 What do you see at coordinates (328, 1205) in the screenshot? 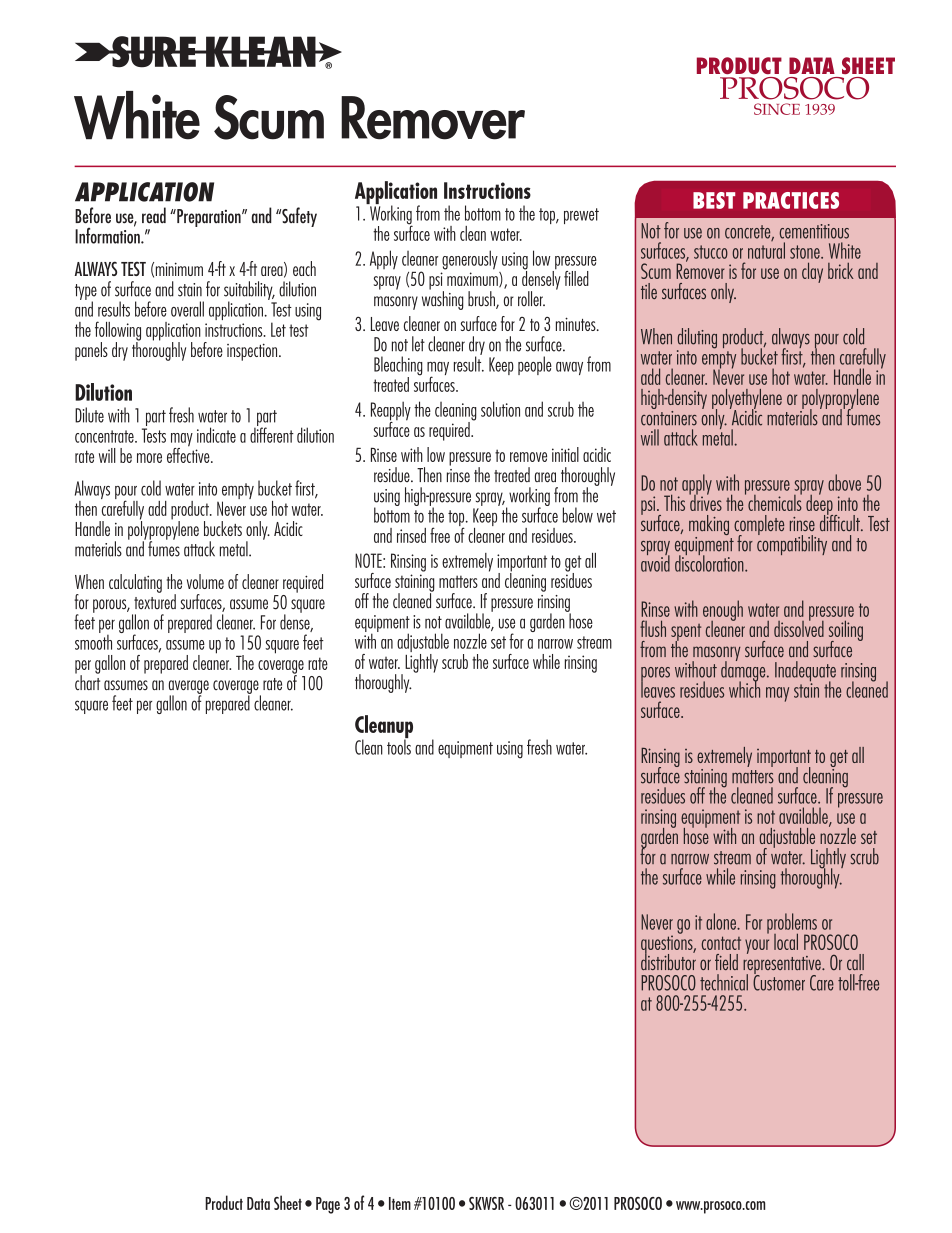
I see `Page` at bounding box center [328, 1205].
